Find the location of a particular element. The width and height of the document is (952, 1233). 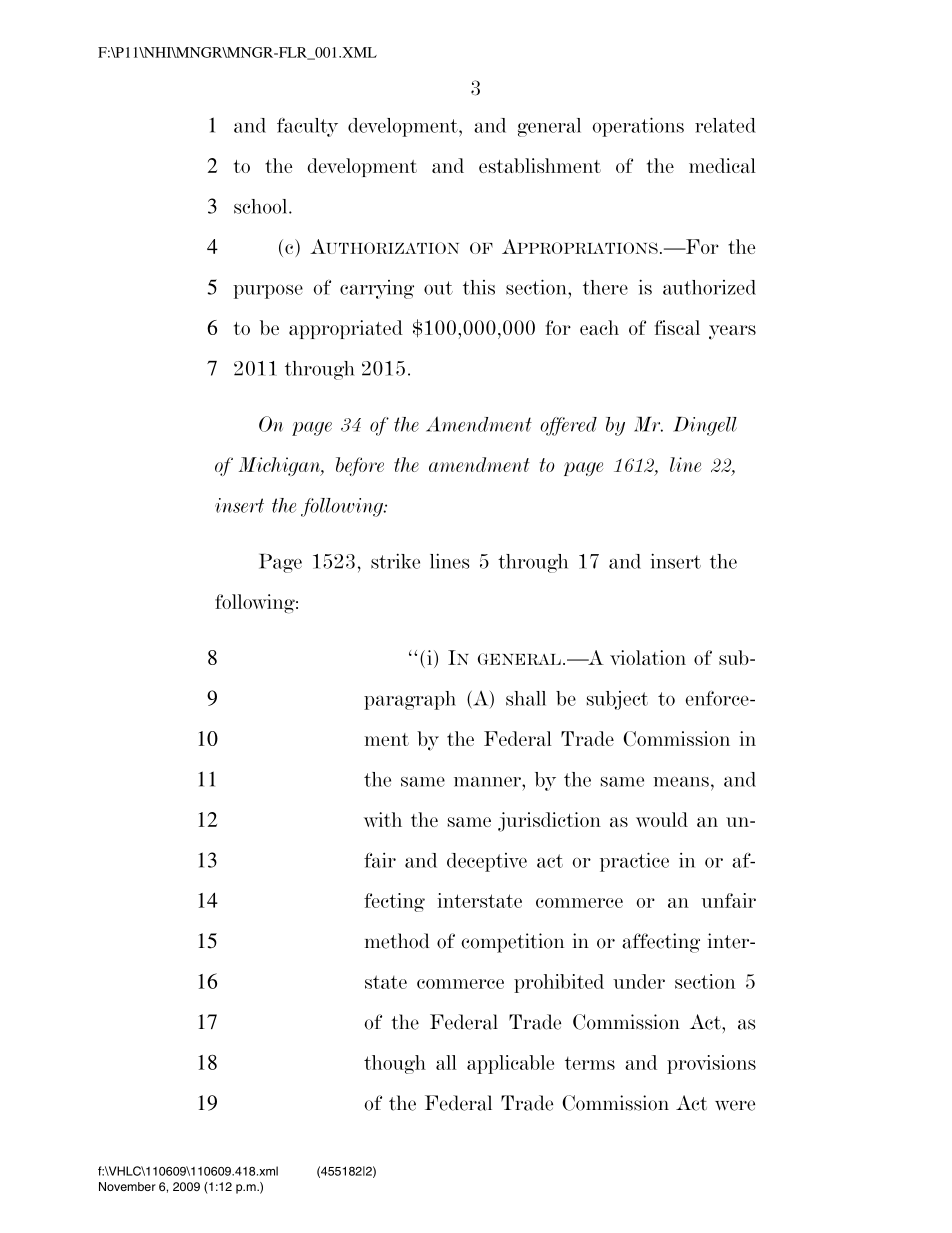

November is located at coordinates (127, 1186).
